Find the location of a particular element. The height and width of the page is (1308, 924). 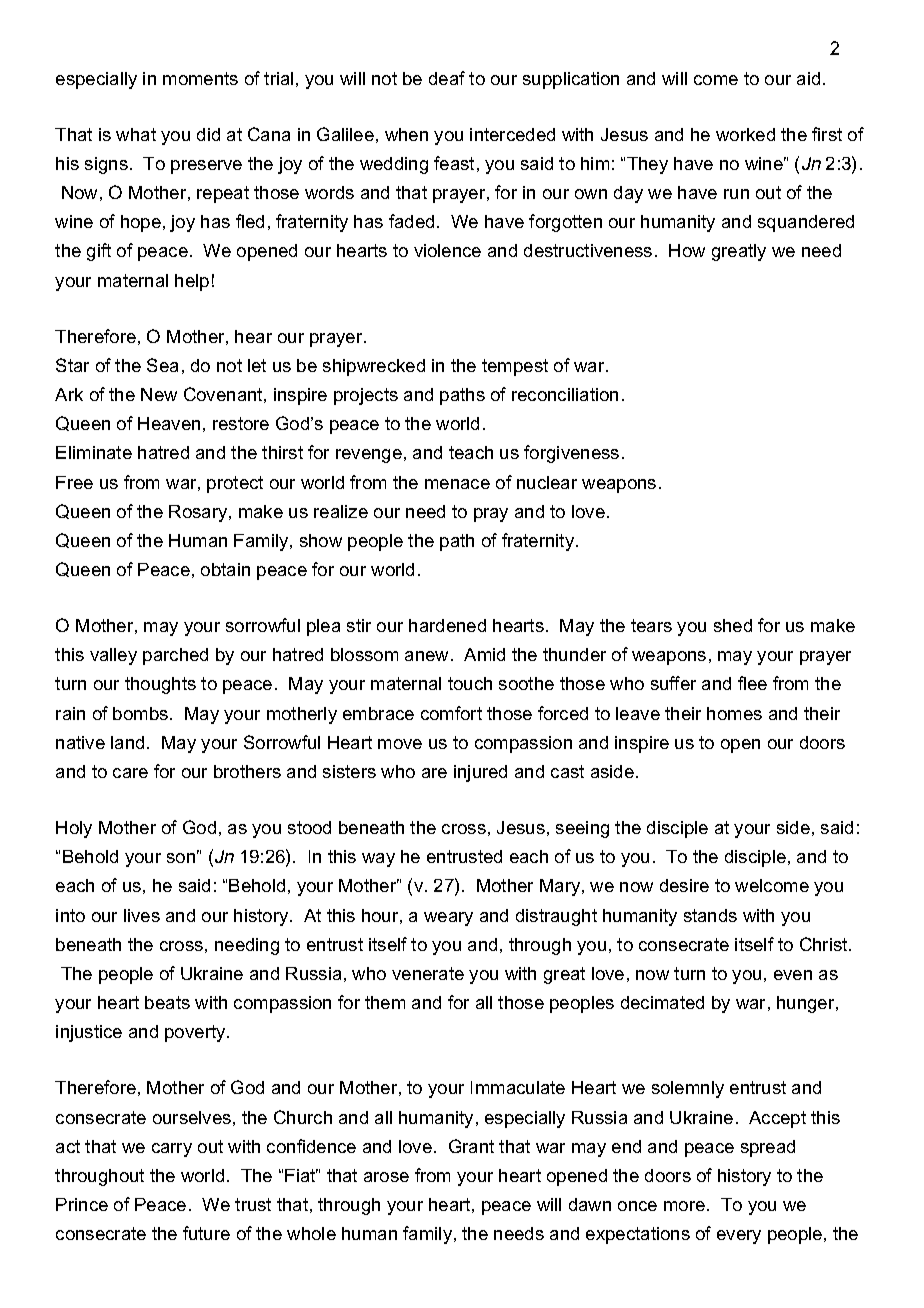

every is located at coordinates (739, 1237).
